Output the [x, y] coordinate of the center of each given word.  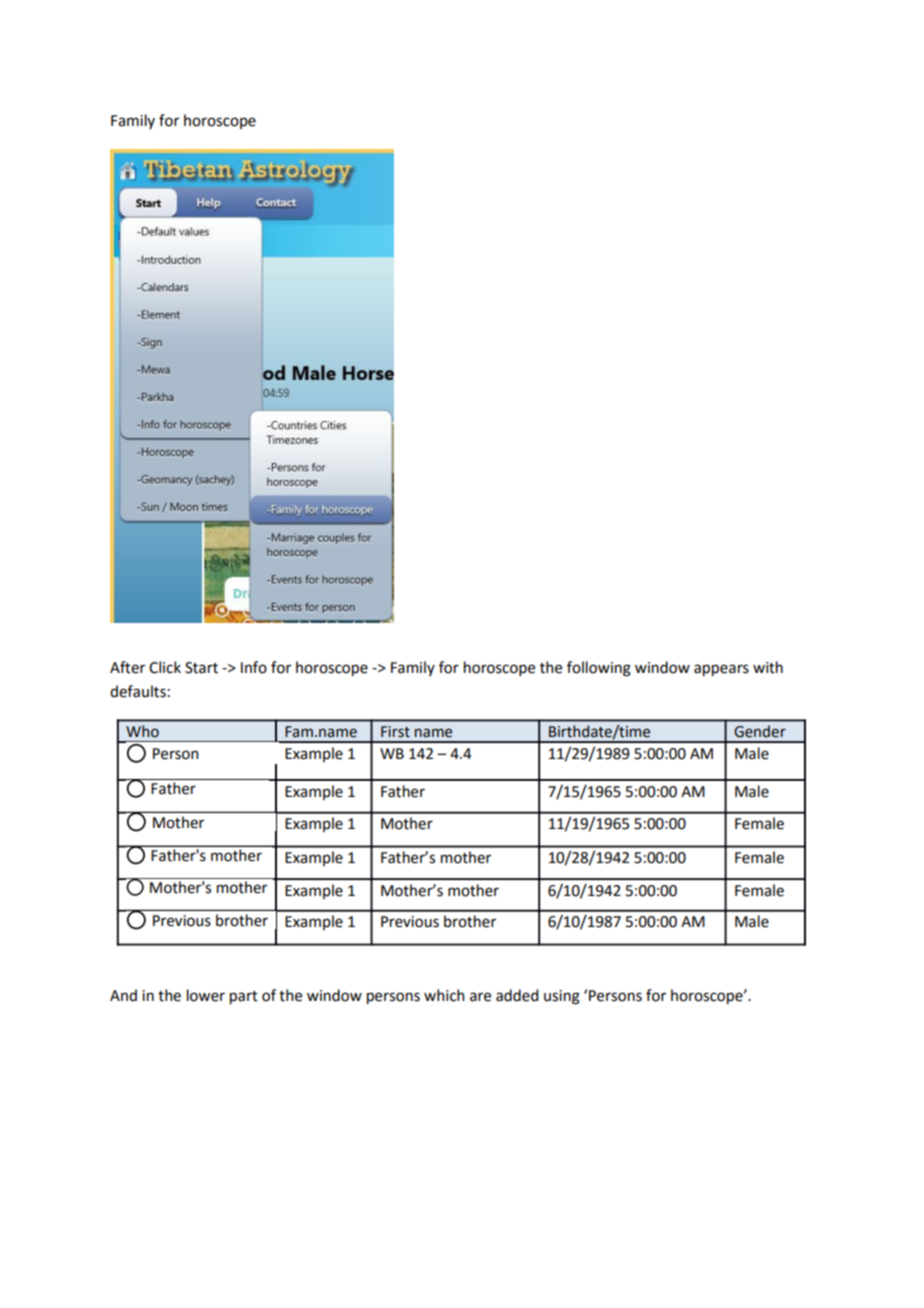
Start [201, 668]
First [395, 732]
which [444, 995]
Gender [760, 731]
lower [206, 995]
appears [721, 670]
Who [143, 731]
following [599, 669]
